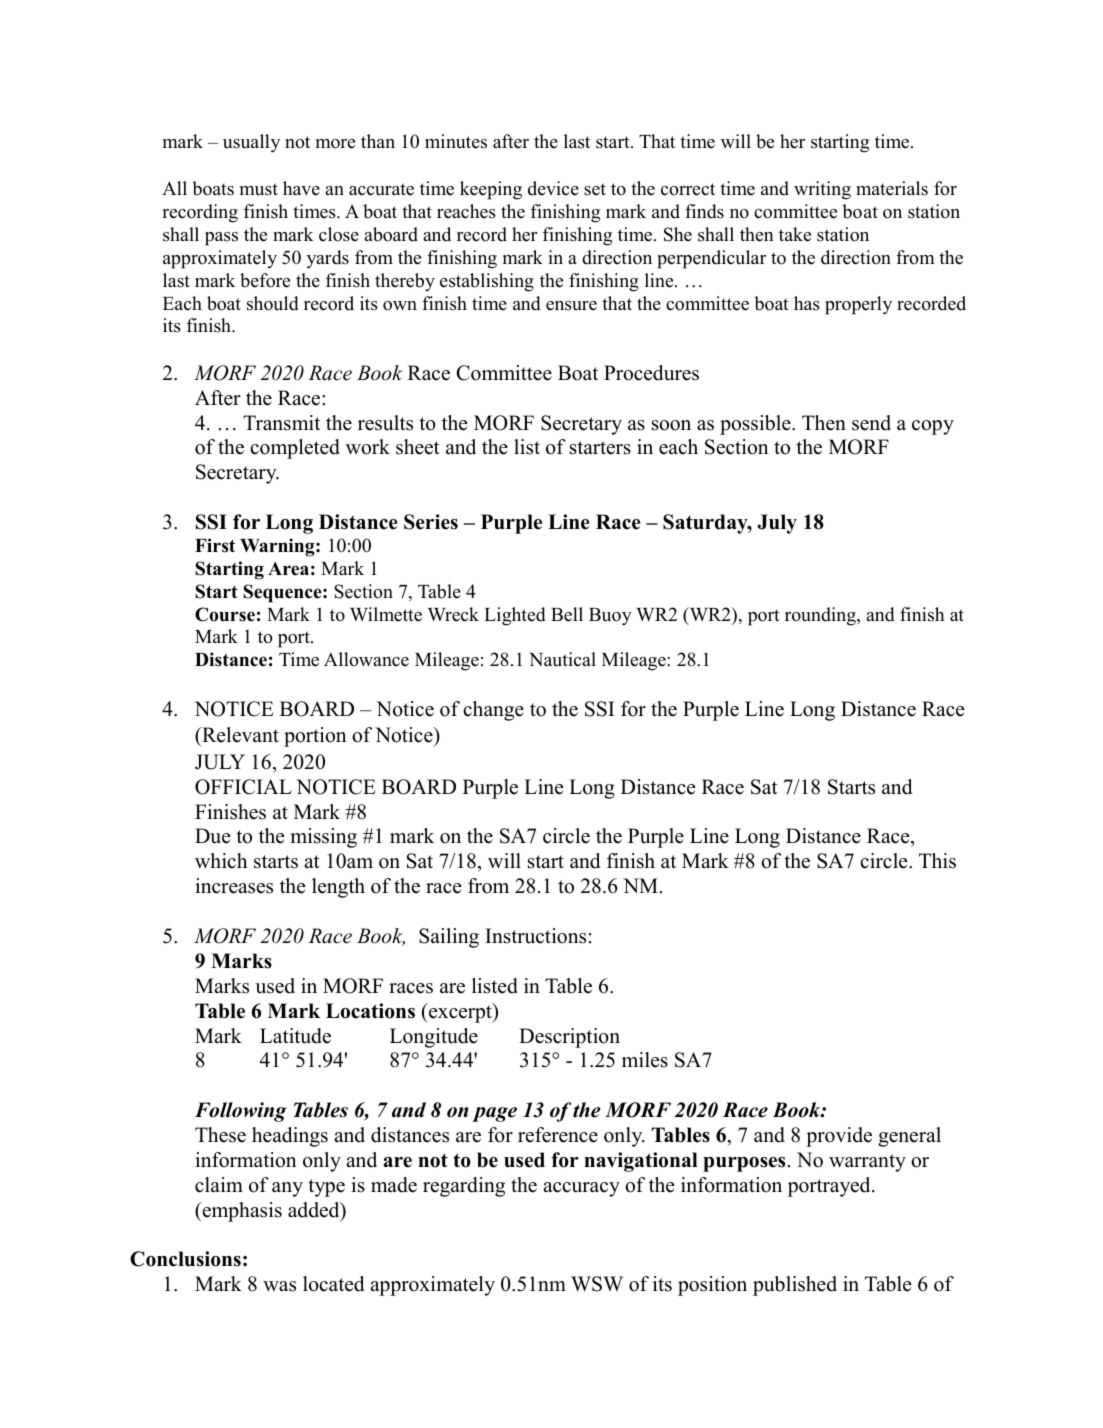  What do you see at coordinates (239, 735) in the screenshot?
I see `Relevant` at bounding box center [239, 735].
